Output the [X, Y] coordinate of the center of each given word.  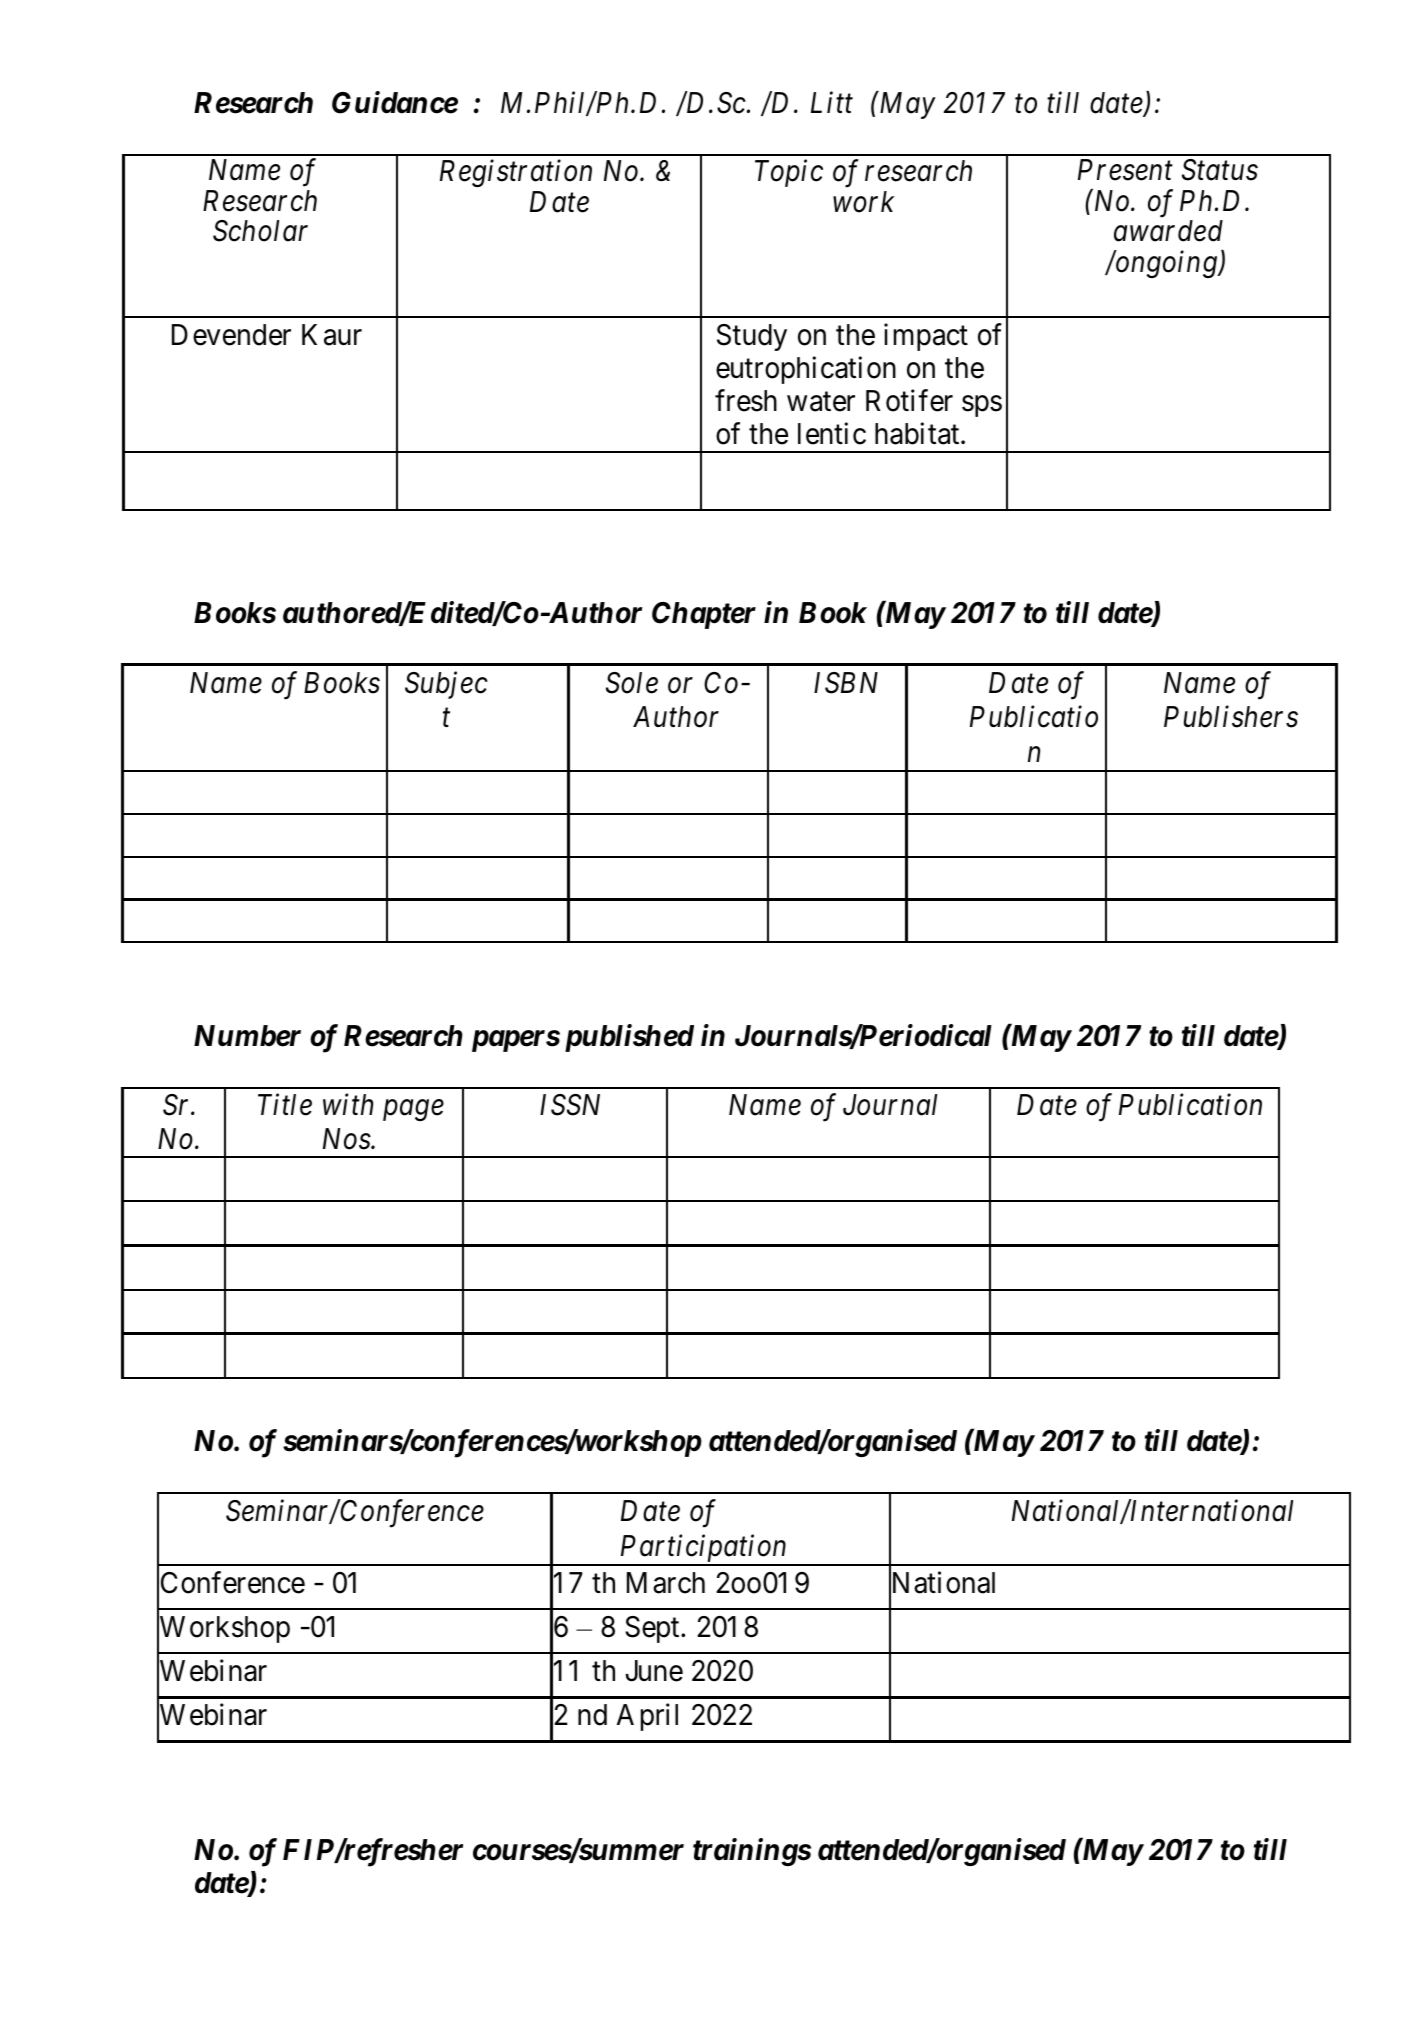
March [666, 1583]
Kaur [332, 335]
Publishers [1231, 717]
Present [1125, 170]
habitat [918, 433]
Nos [347, 1139]
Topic [789, 173]
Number [247, 1036]
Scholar [260, 231]
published [629, 1038]
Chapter [704, 615]
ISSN [570, 1105]
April [647, 1717]
